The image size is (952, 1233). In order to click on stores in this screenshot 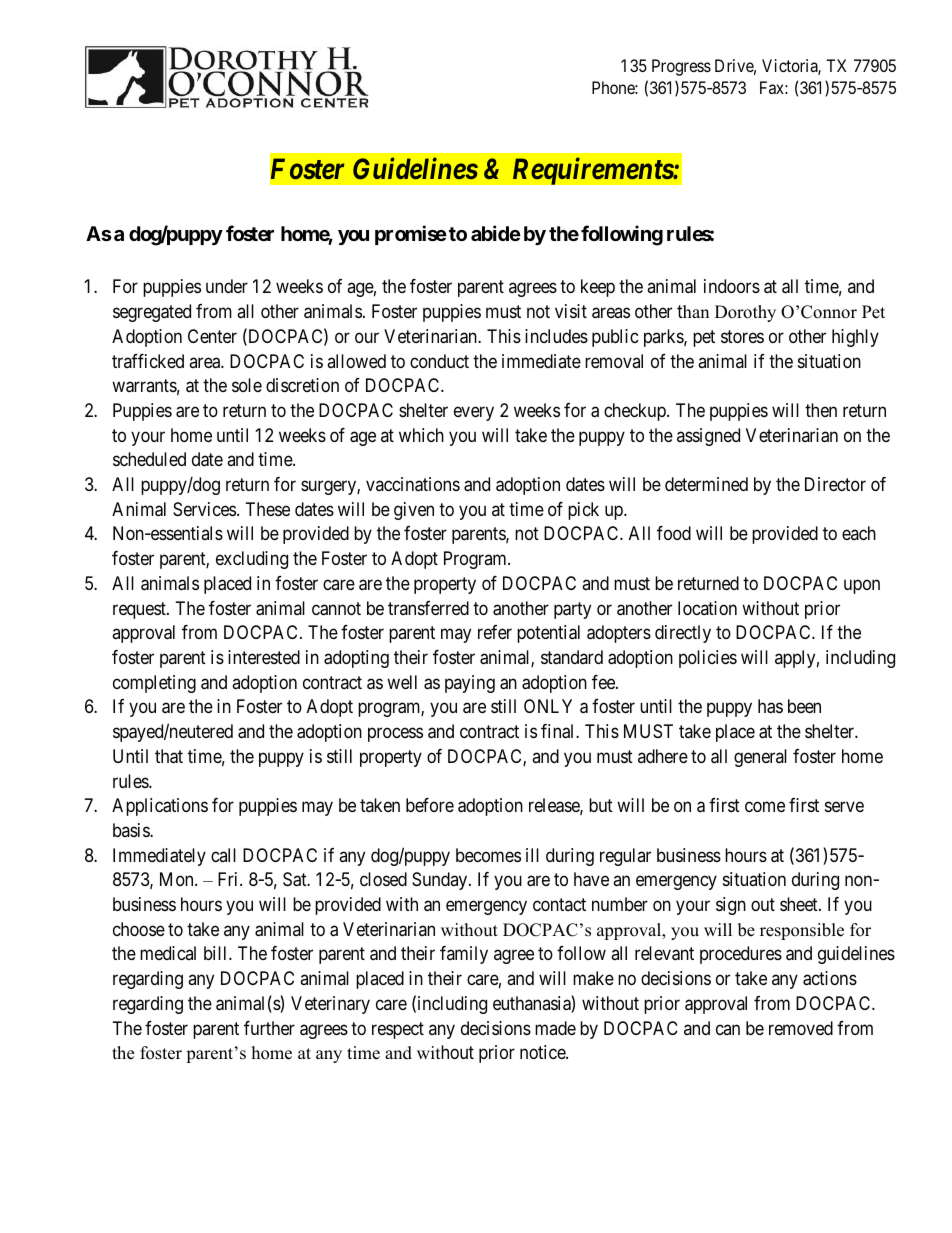, I will do `click(742, 336)`.
